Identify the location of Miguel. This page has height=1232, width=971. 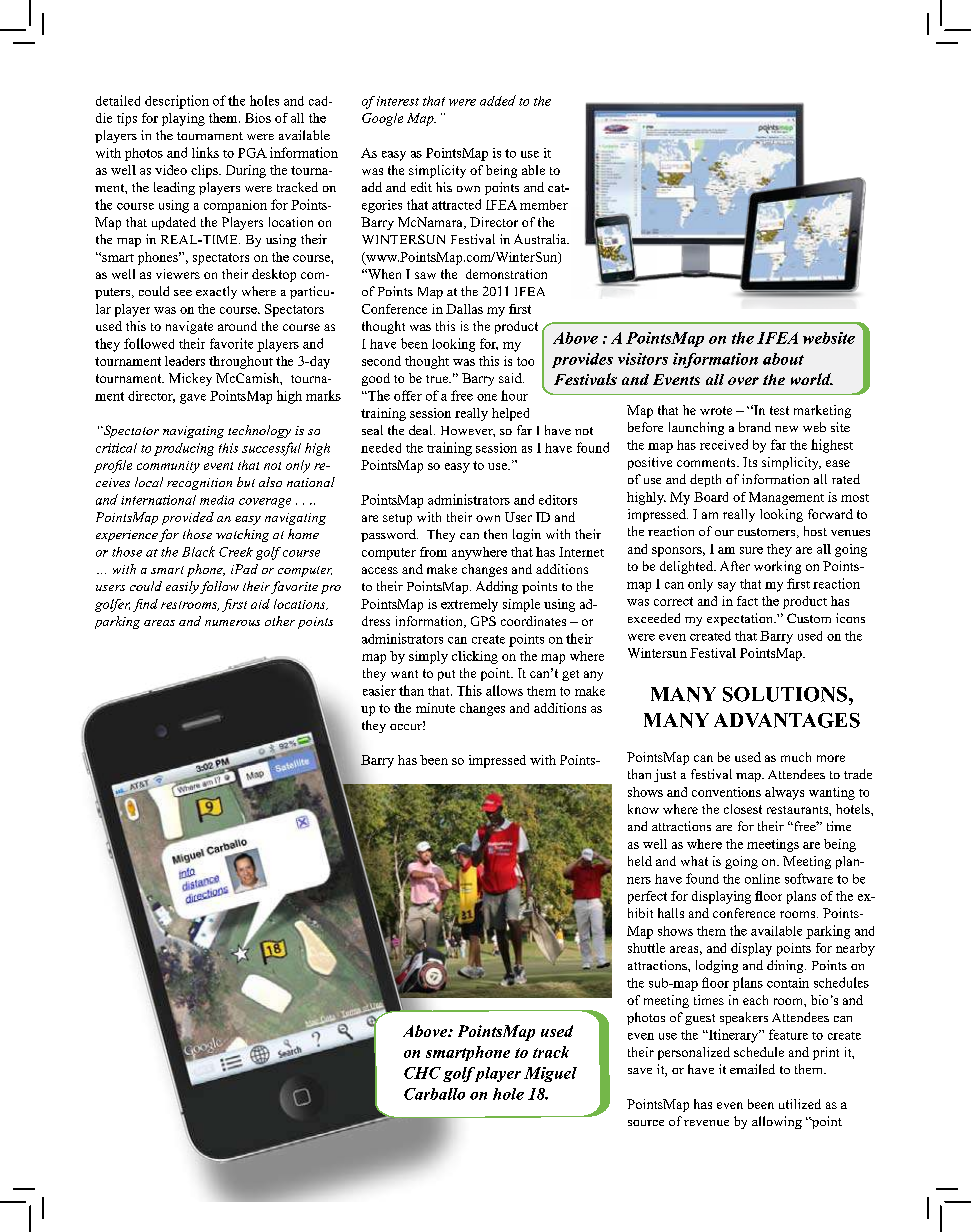
(550, 1074).
